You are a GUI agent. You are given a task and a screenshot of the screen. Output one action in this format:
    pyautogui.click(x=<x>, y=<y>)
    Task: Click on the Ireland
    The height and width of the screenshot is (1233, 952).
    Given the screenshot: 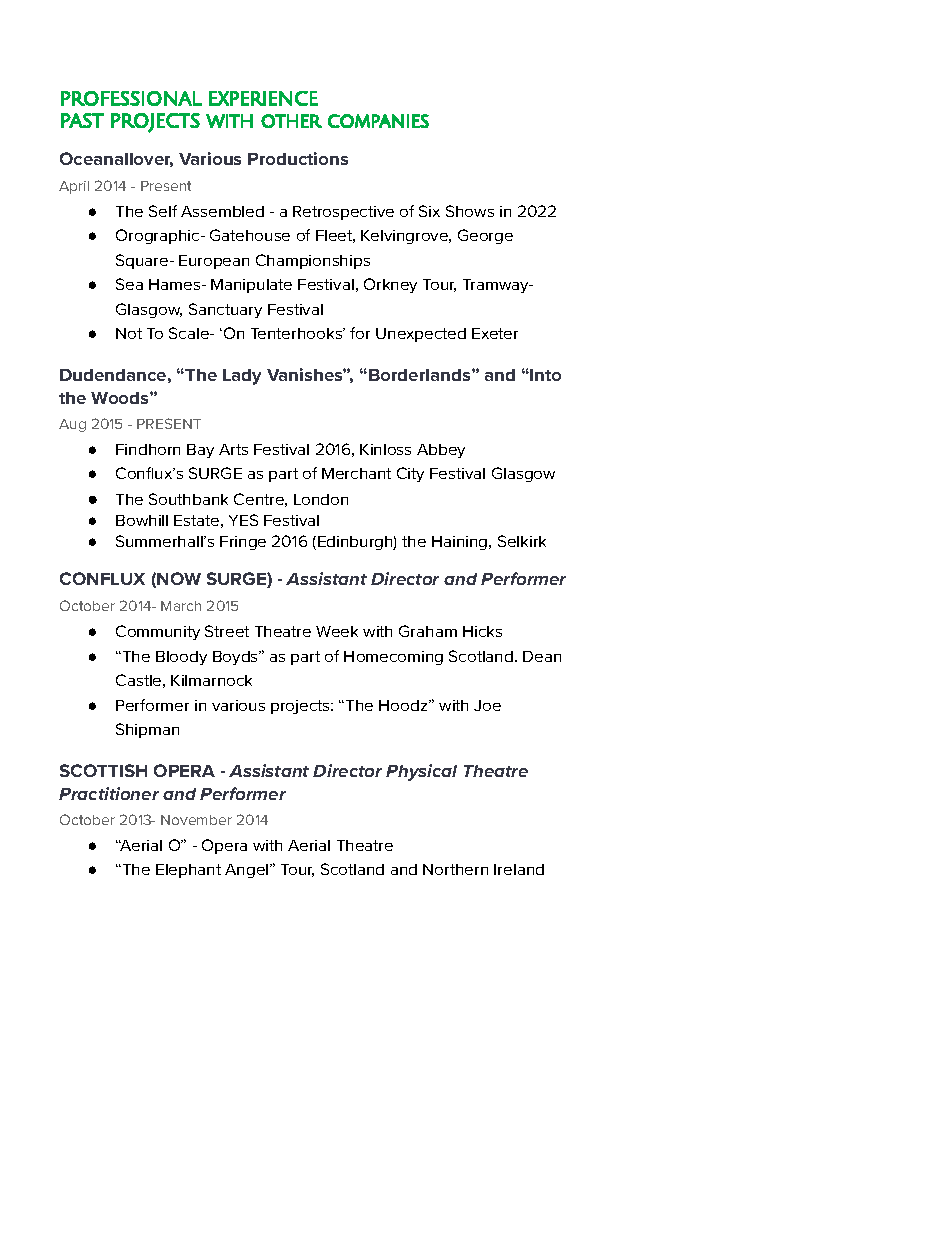 What is the action you would take?
    pyautogui.click(x=519, y=869)
